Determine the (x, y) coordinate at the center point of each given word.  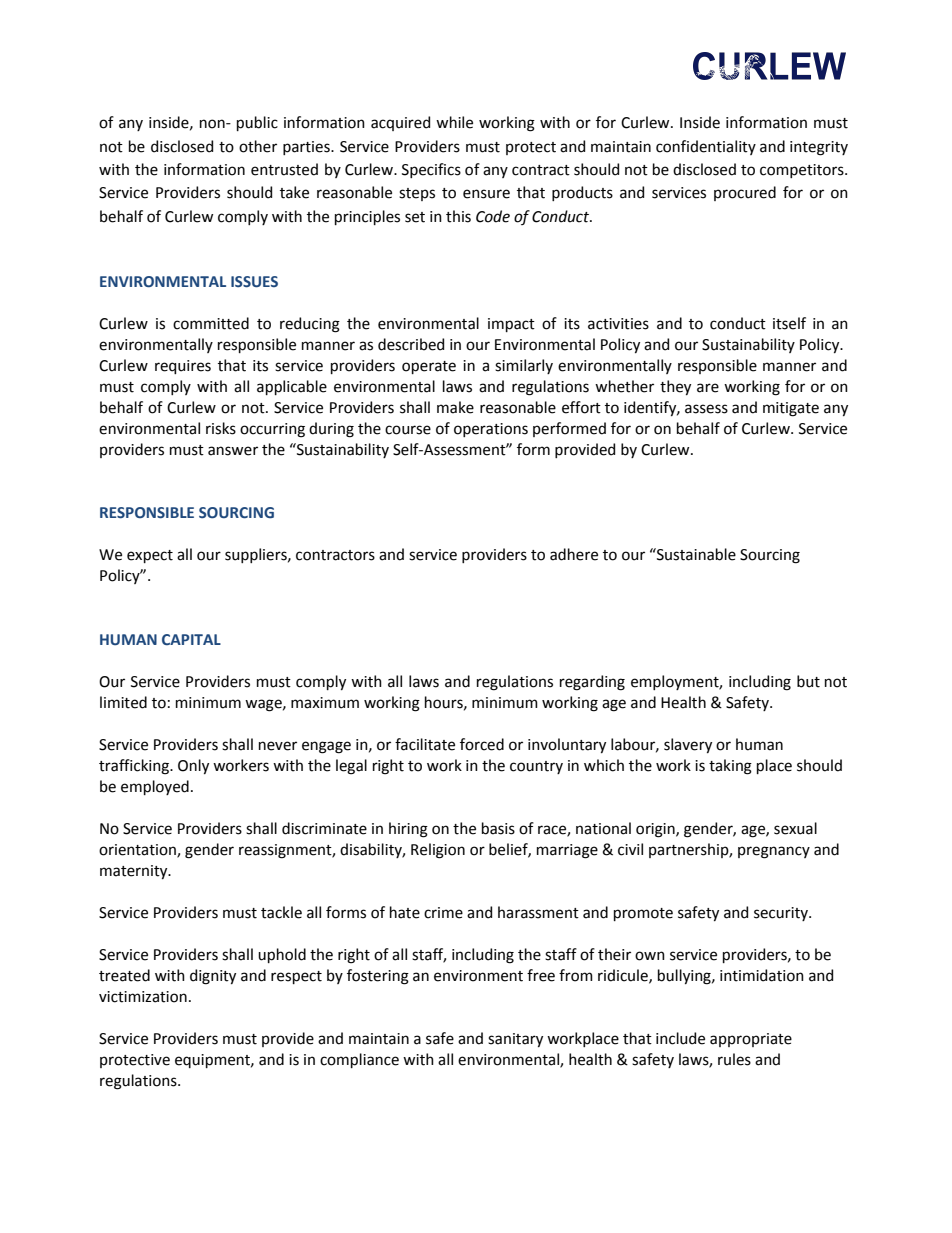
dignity (213, 977)
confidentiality (706, 147)
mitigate (791, 409)
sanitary (515, 1040)
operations (491, 430)
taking (730, 767)
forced (482, 744)
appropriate (751, 1040)
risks (221, 428)
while (454, 122)
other (258, 146)
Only (193, 766)
